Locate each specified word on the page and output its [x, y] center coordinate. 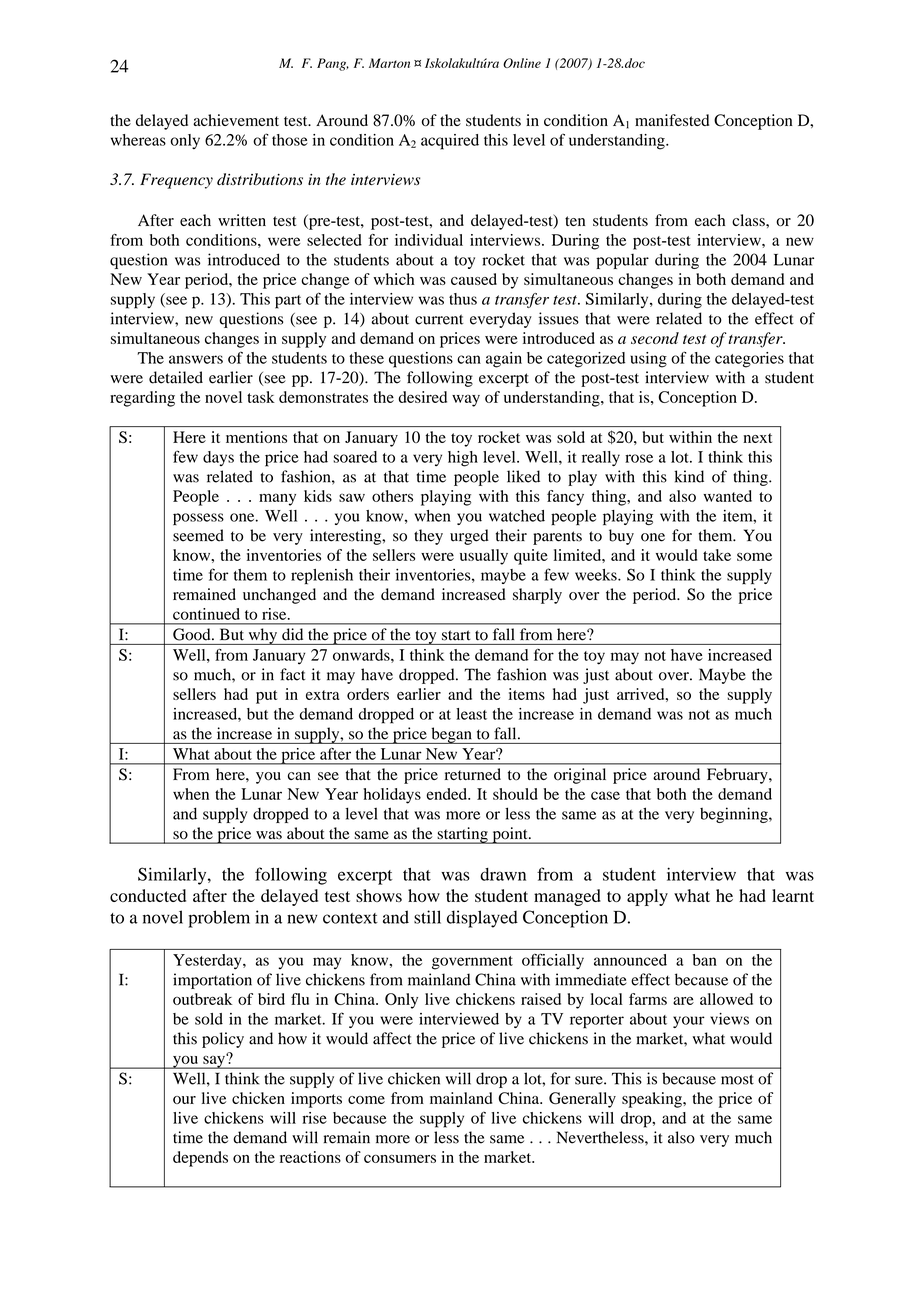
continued [206, 614]
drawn [503, 874]
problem [219, 919]
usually [484, 557]
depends [200, 1159]
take [717, 555]
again [504, 360]
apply [647, 897]
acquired [450, 142]
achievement [236, 120]
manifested [672, 120]
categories [749, 360]
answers [196, 359]
